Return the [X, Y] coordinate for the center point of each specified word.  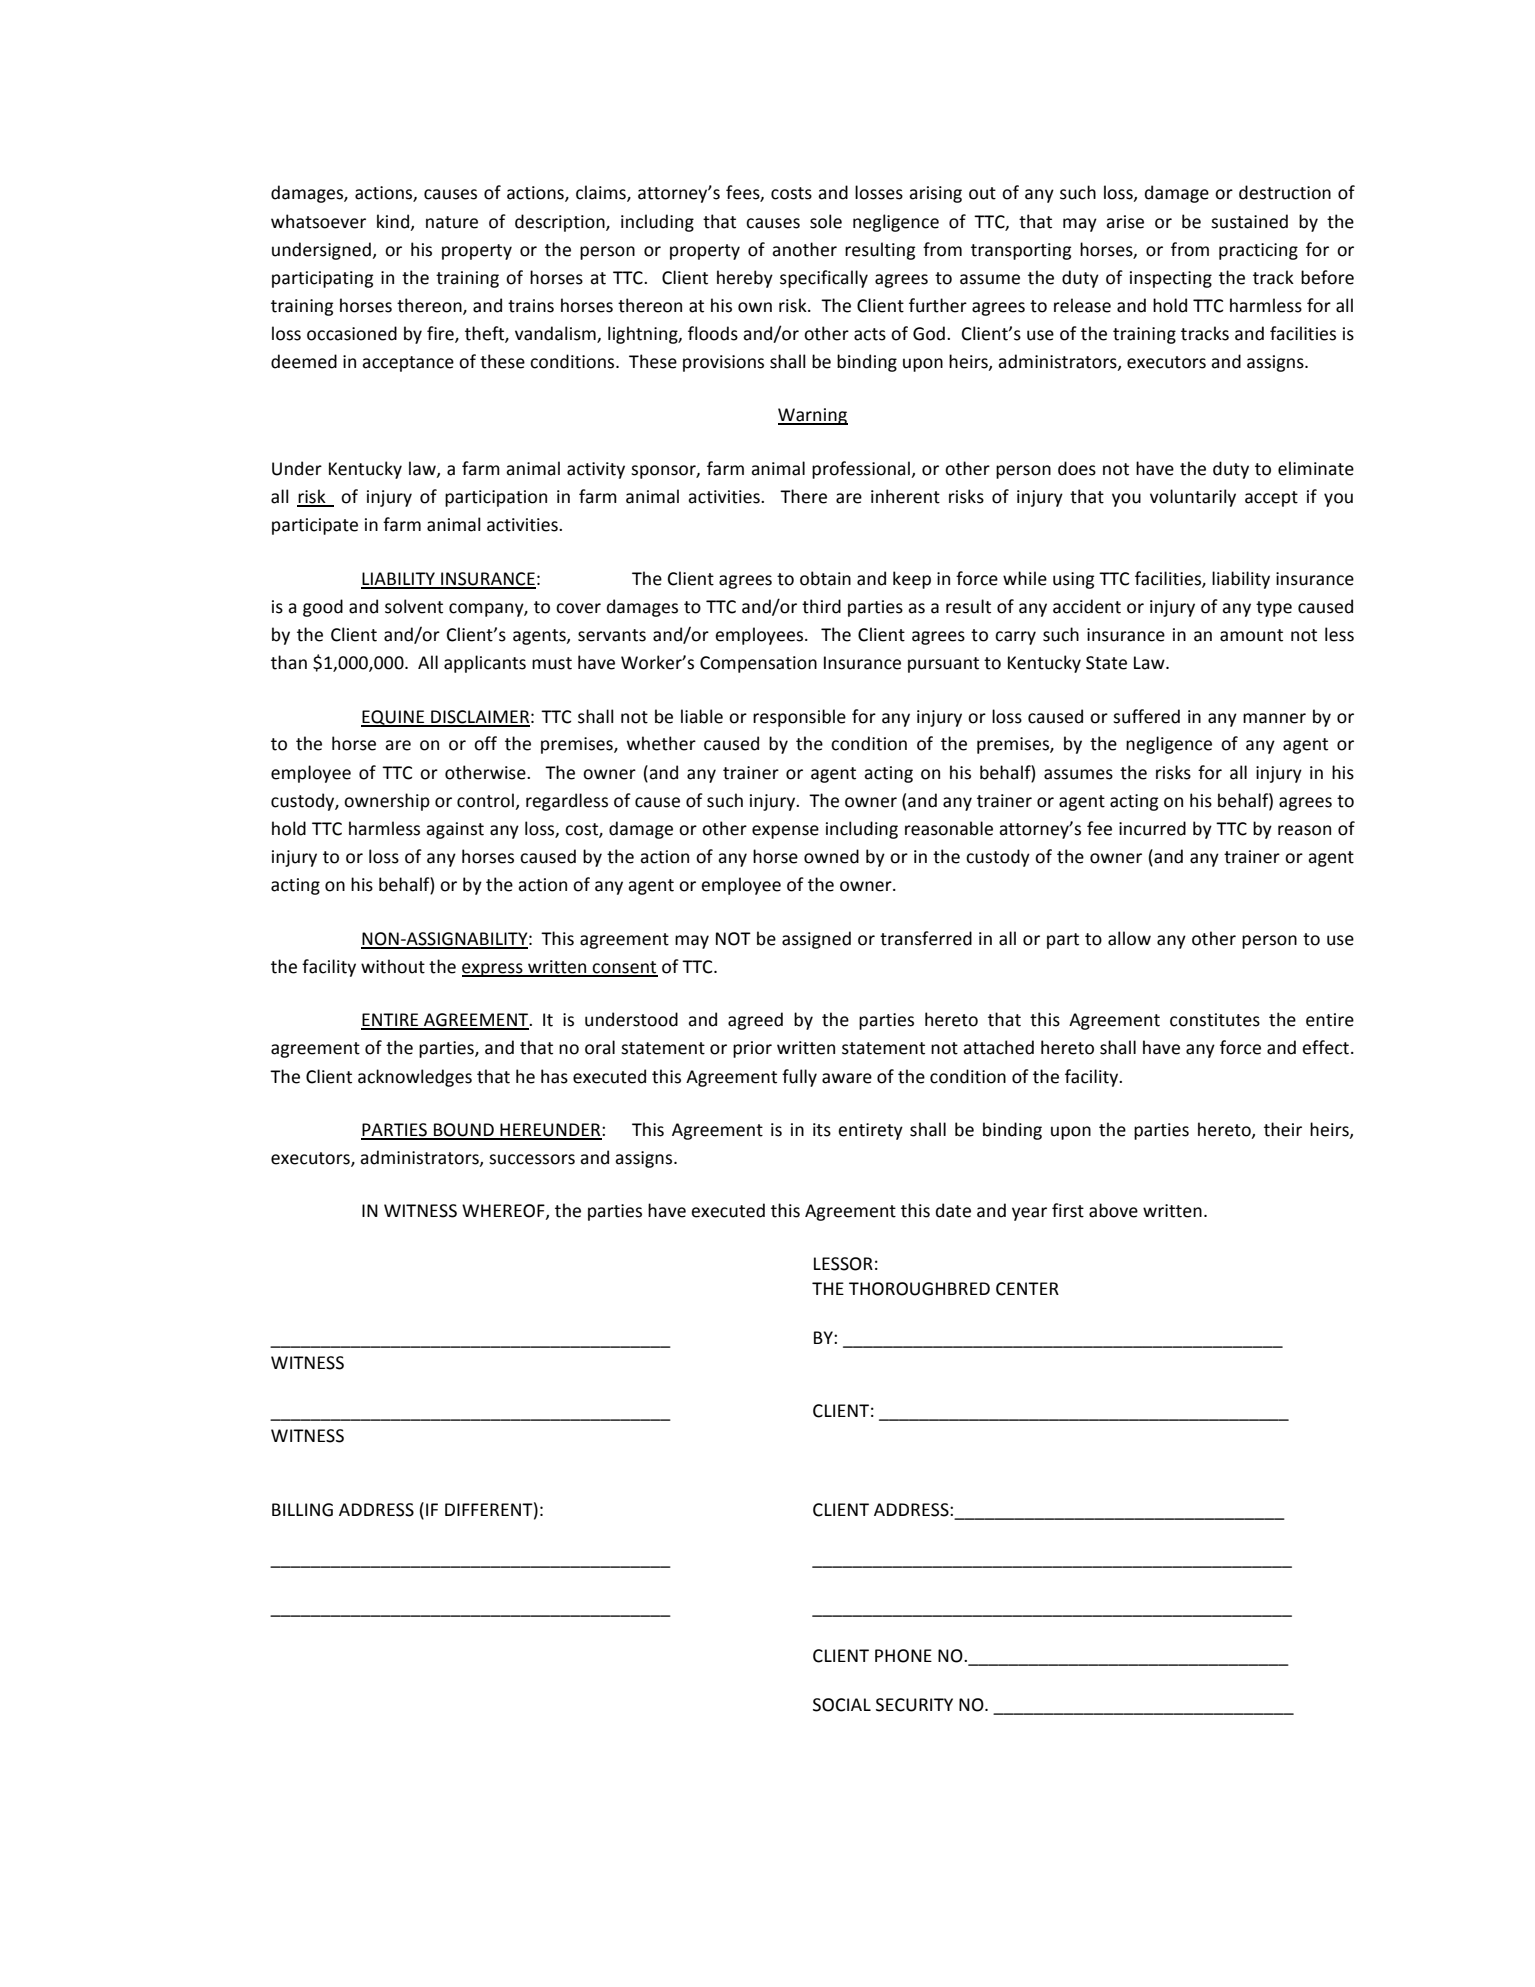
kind [394, 222]
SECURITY [914, 1705]
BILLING [302, 1510]
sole [826, 221]
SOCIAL [842, 1705]
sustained [1249, 221]
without [393, 966]
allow [1129, 938]
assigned [816, 940]
